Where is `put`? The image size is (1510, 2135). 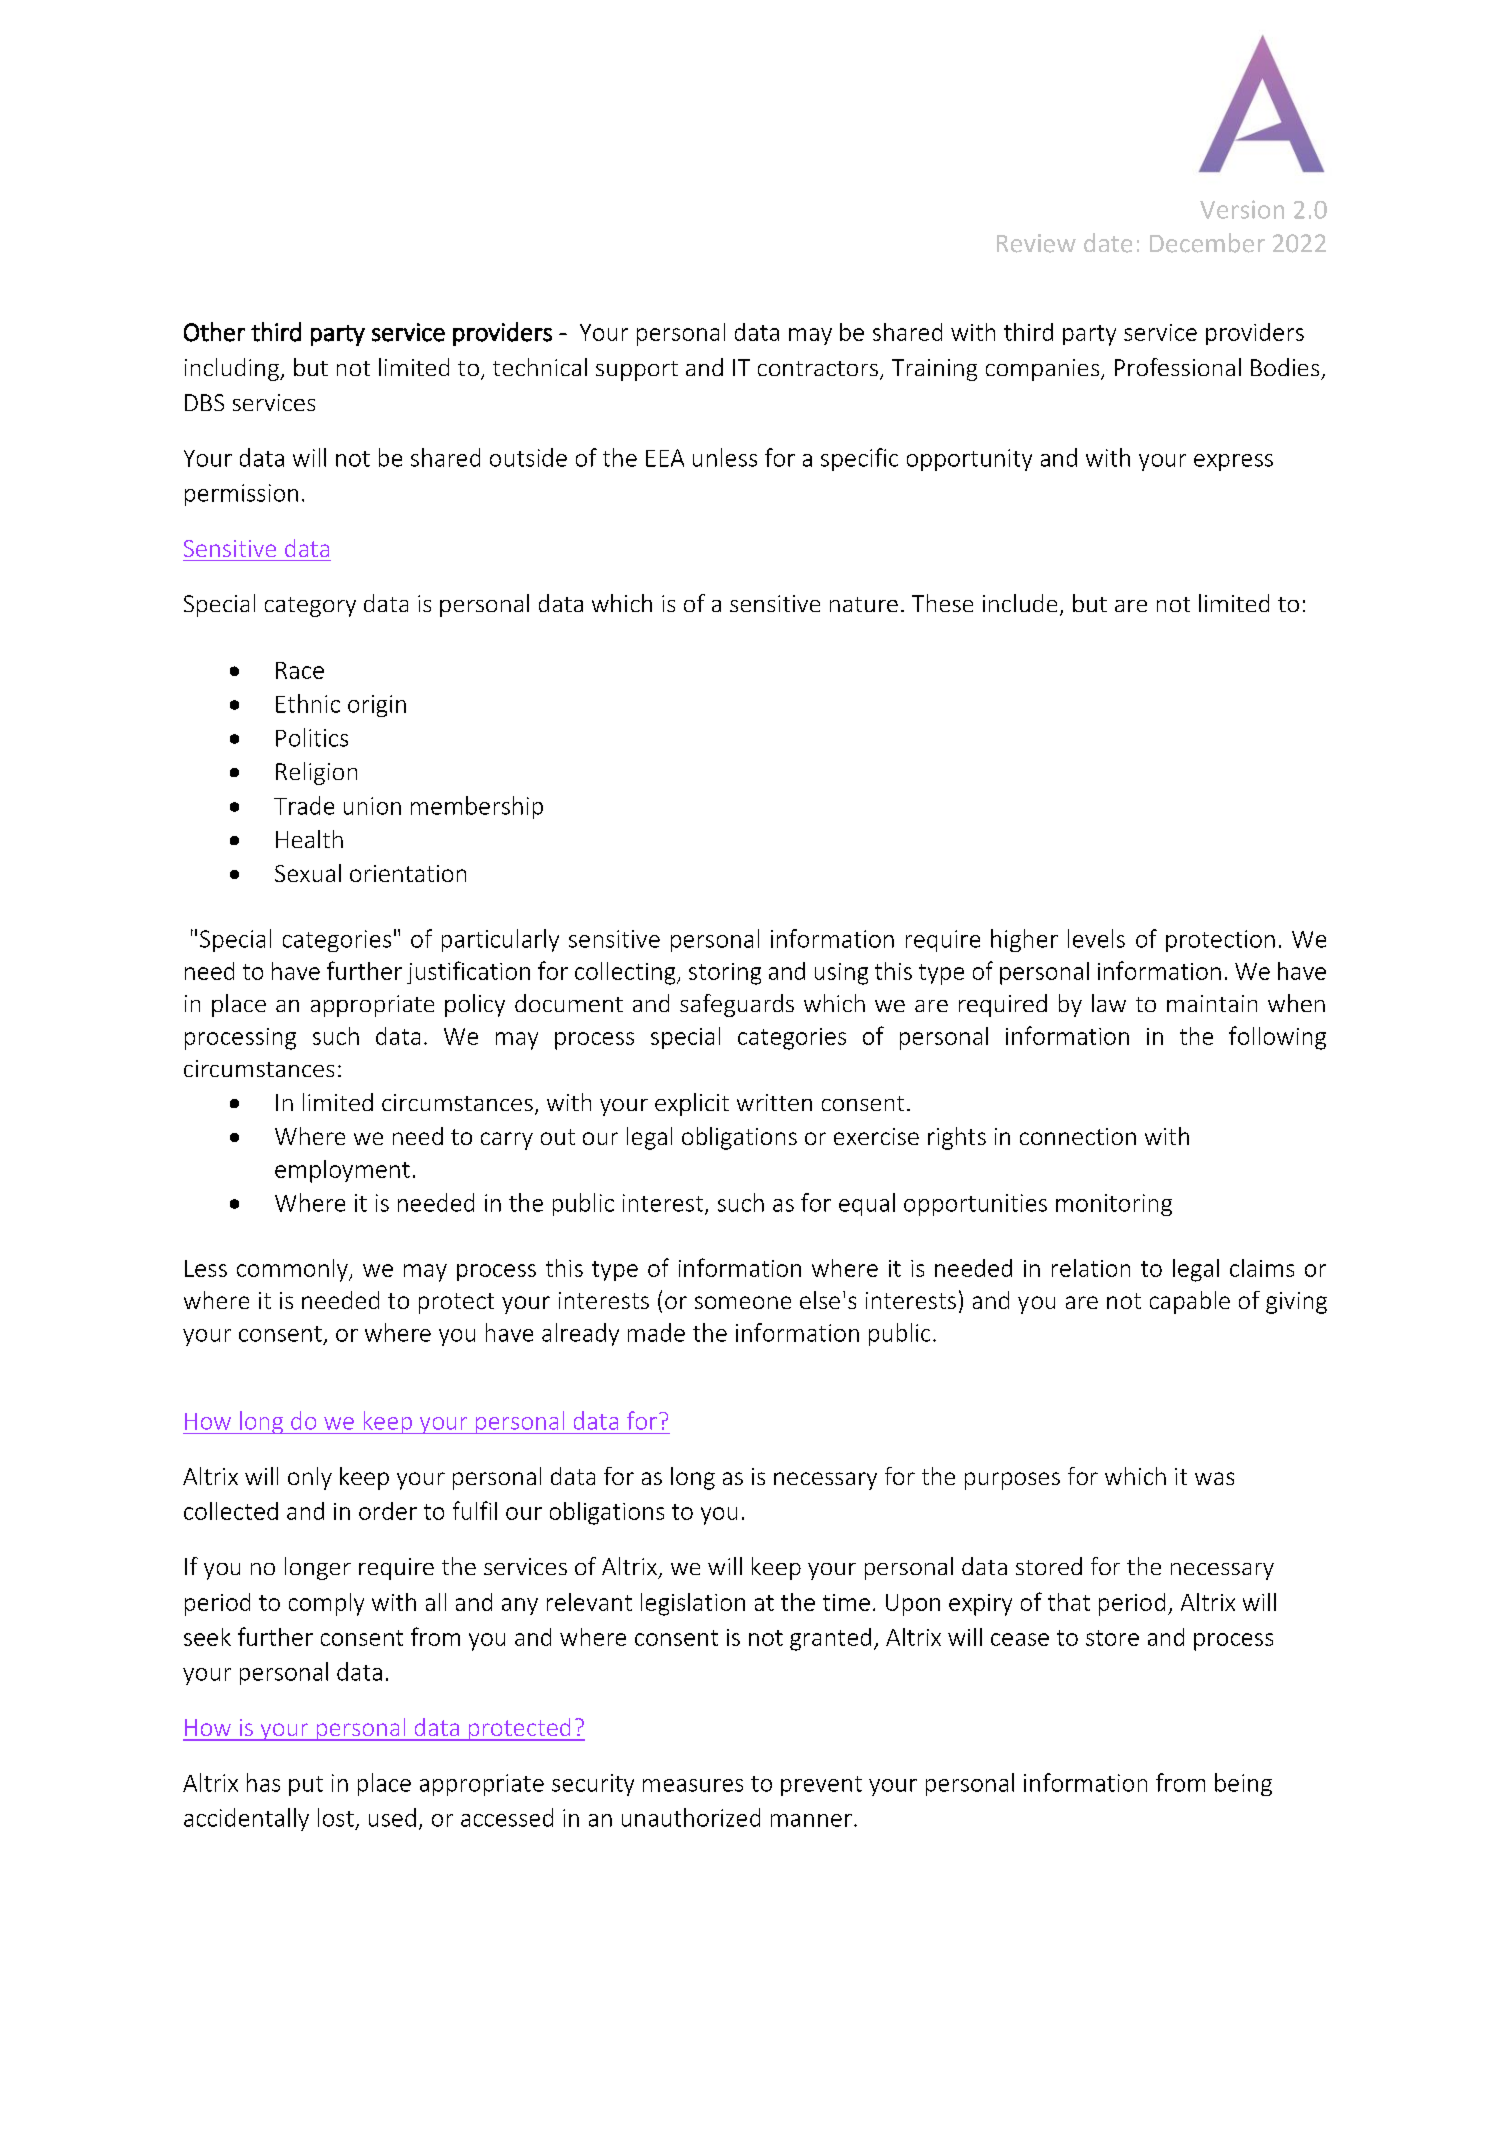 put is located at coordinates (306, 1786).
